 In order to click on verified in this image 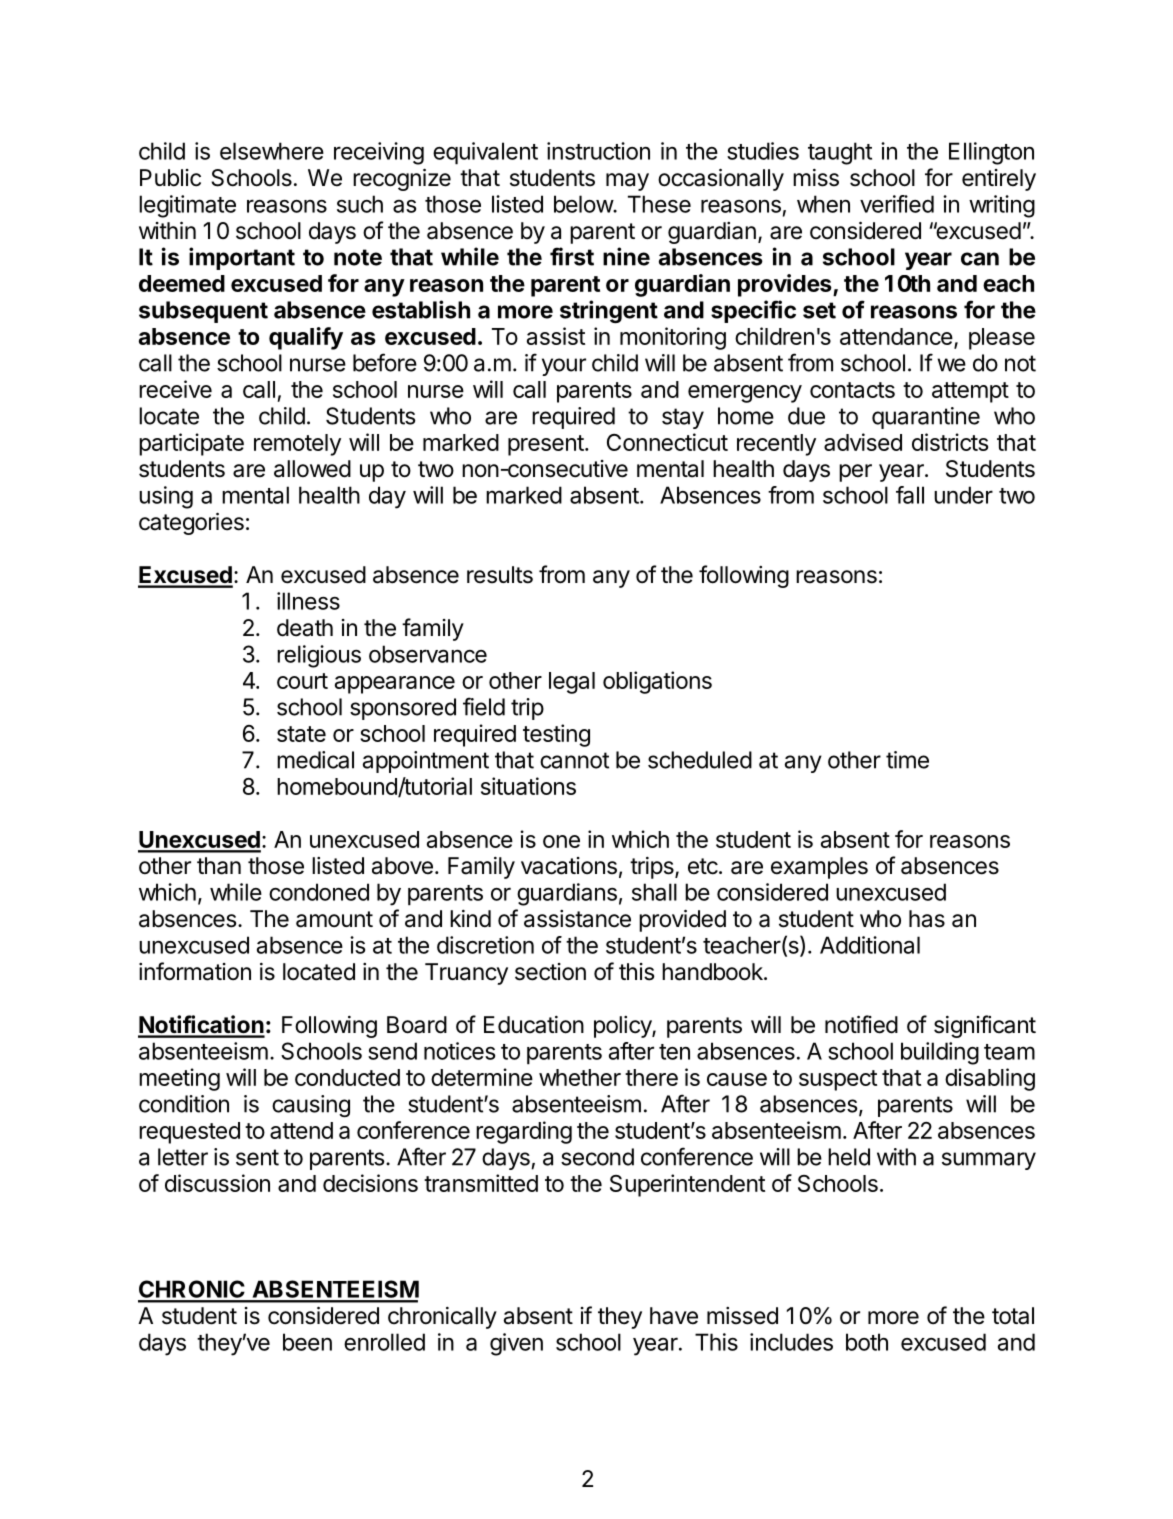, I will do `click(897, 204)`.
